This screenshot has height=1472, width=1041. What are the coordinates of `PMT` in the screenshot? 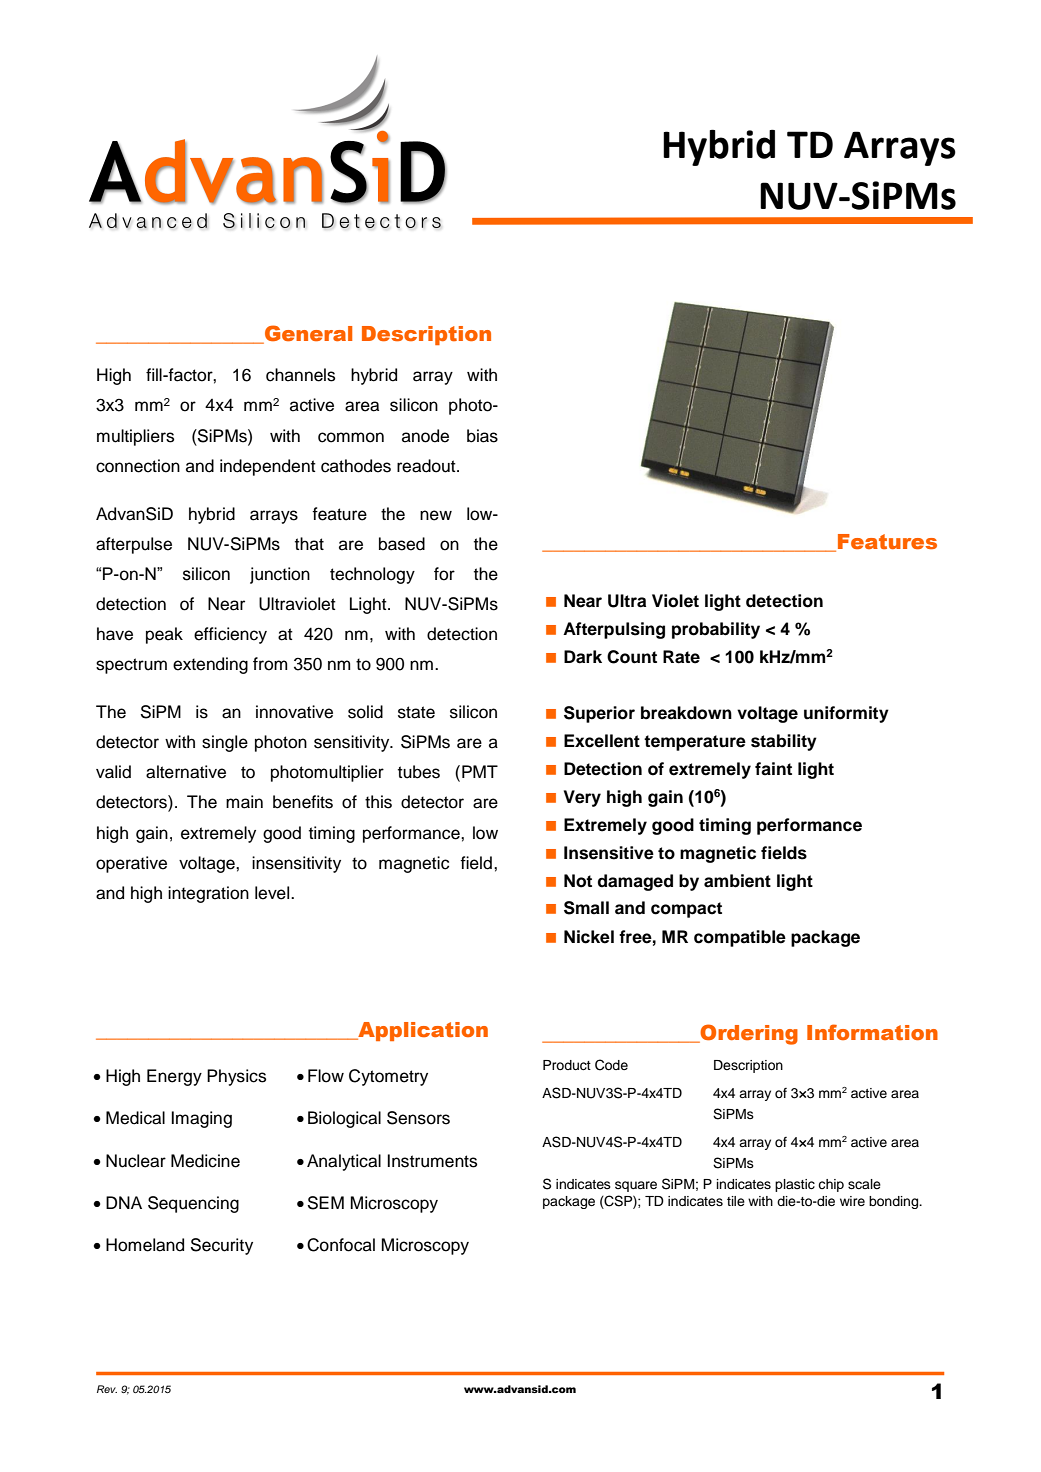 It's located at (480, 771).
